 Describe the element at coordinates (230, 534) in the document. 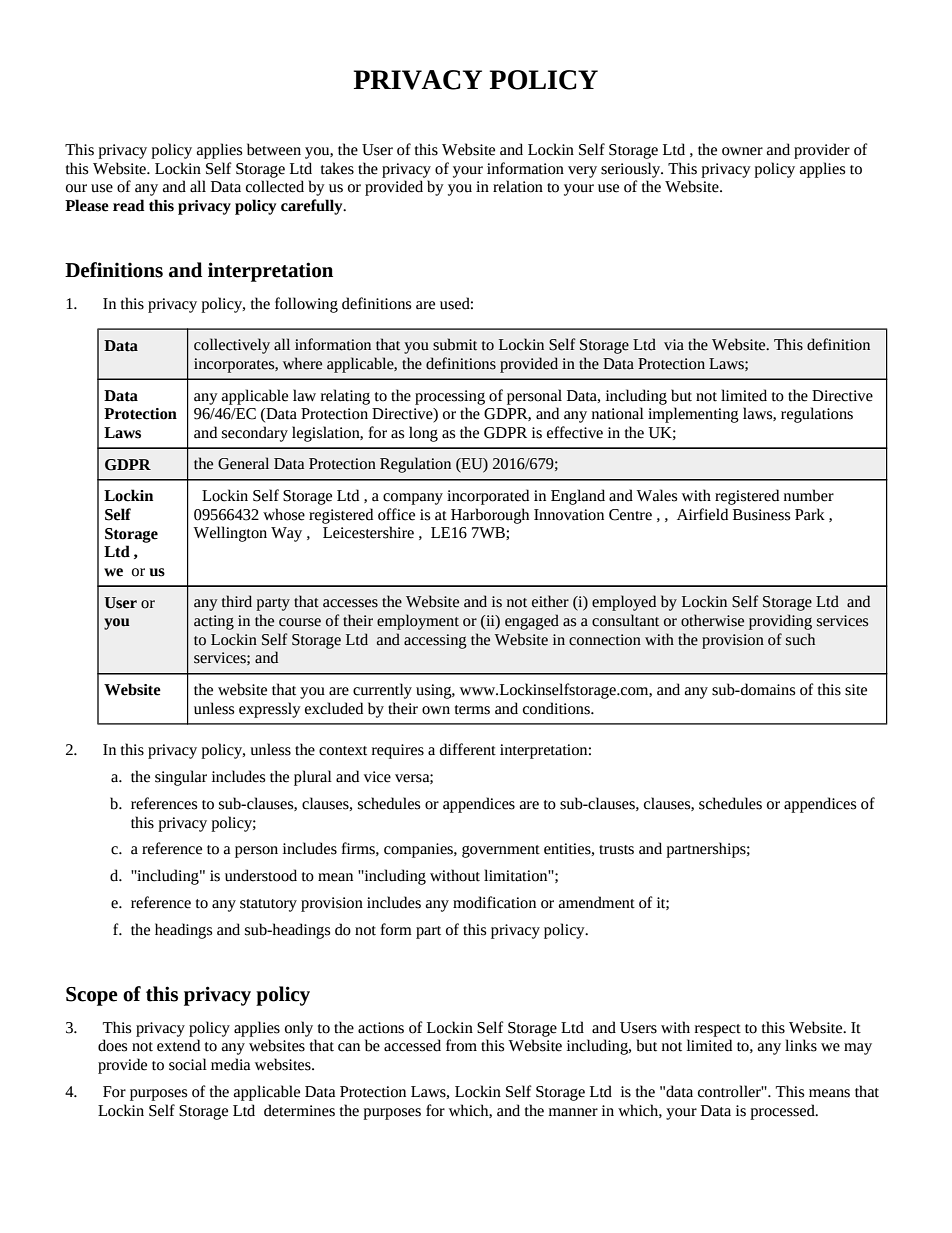

I see `Wellington` at that location.
